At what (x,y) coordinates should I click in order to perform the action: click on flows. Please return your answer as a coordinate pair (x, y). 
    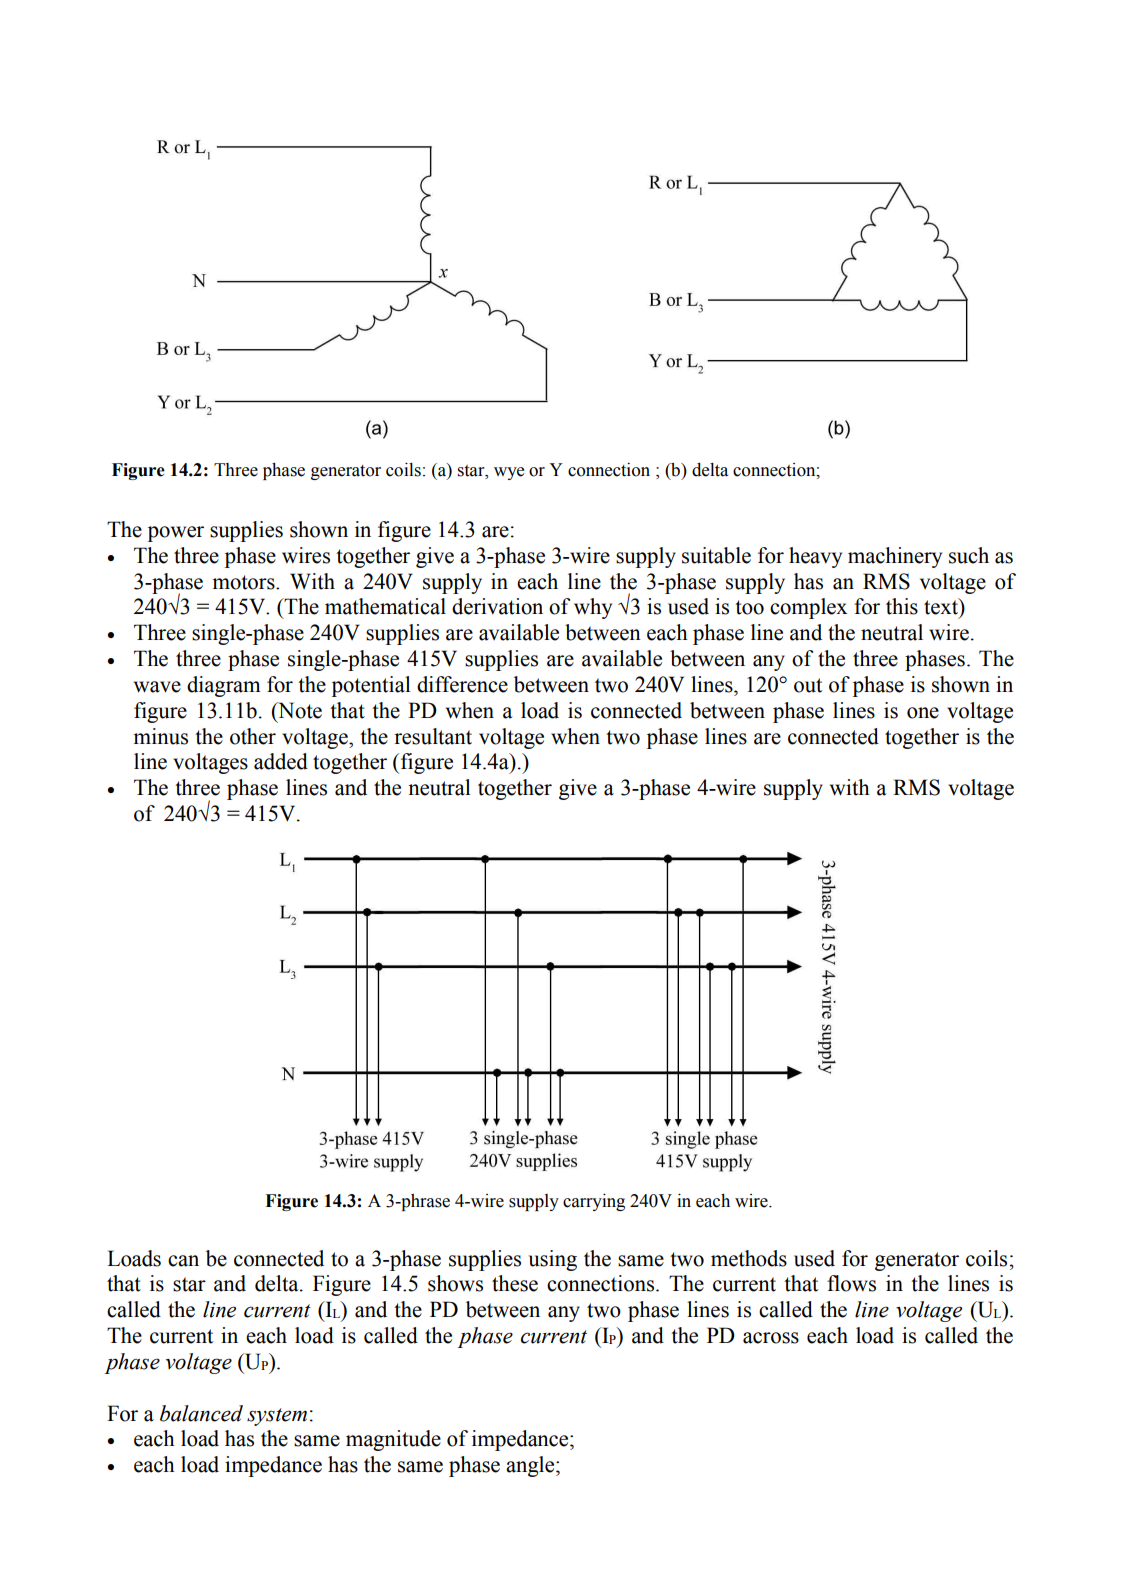
    Looking at the image, I should click on (851, 1283).
